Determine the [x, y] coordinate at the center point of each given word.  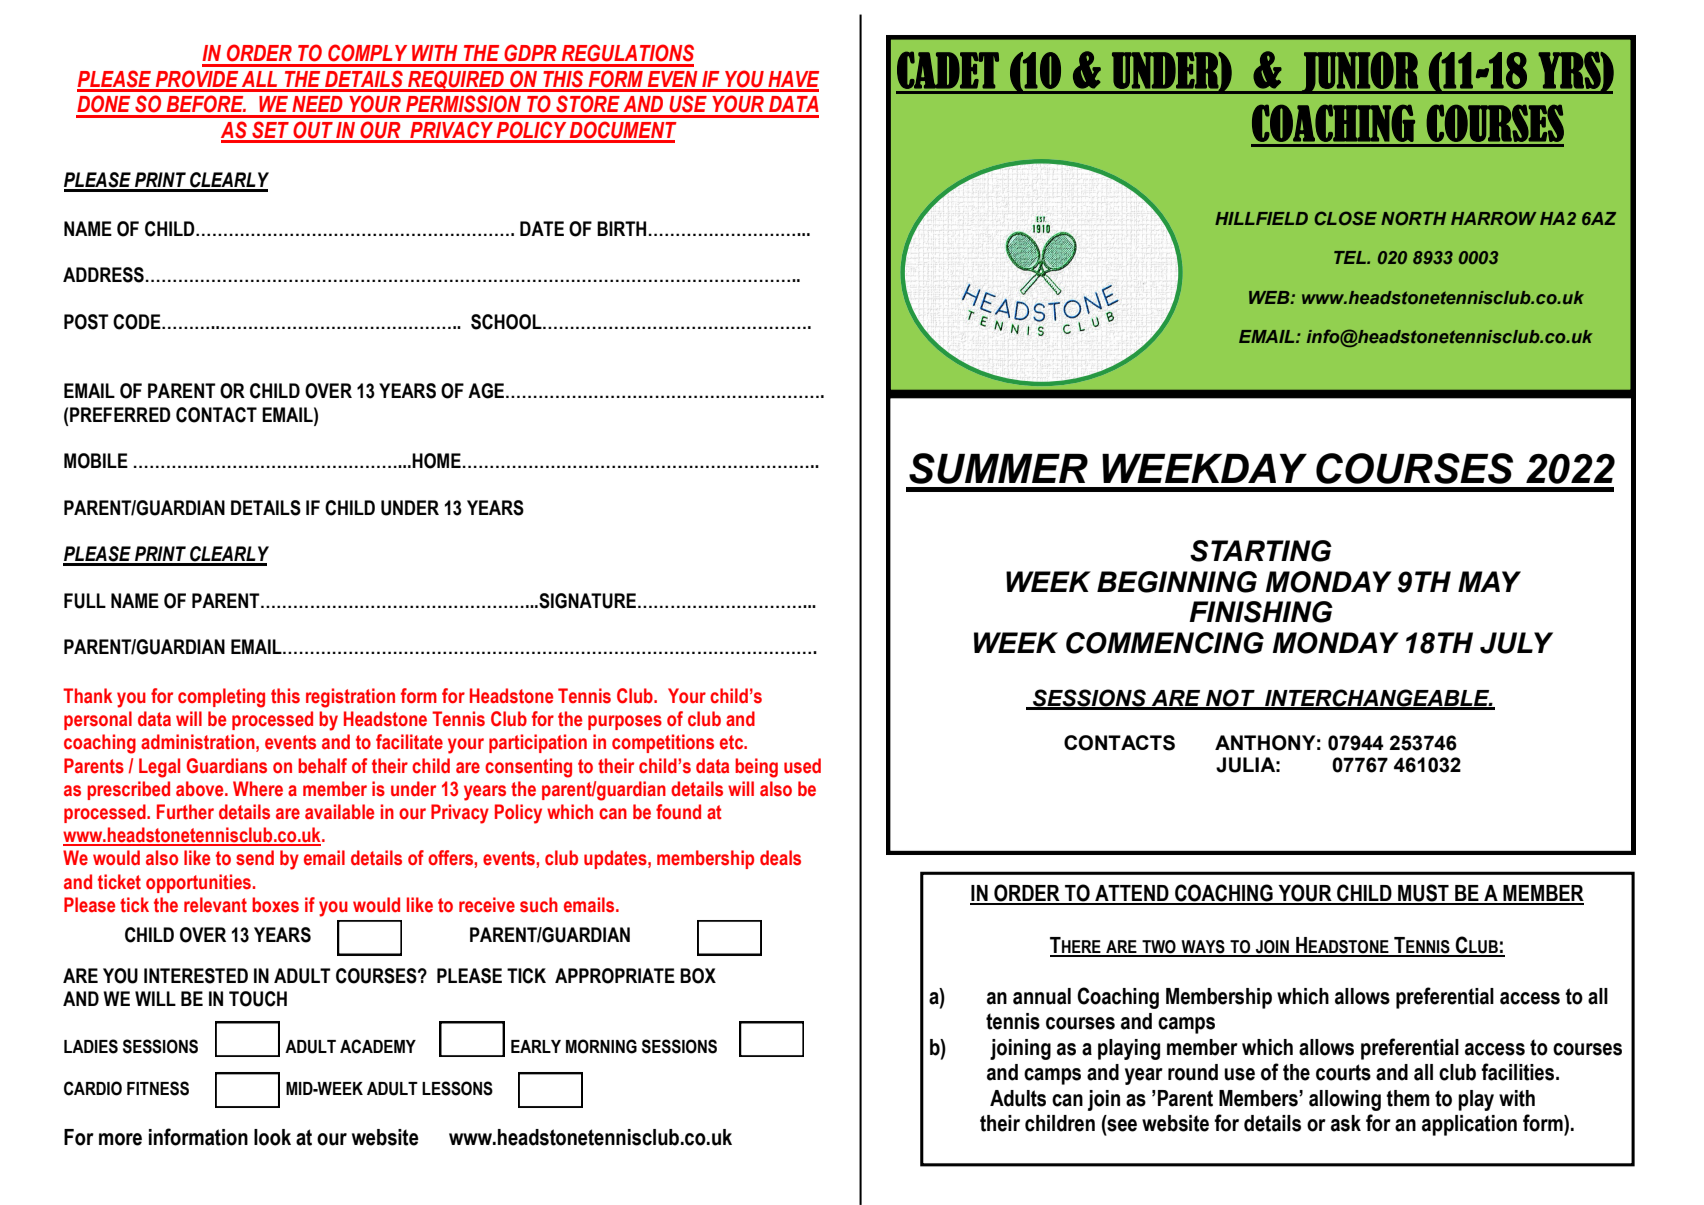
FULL [85, 601]
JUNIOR [1360, 72]
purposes [625, 722]
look [272, 1137]
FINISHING [1261, 612]
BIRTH [621, 228]
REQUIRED [456, 81]
